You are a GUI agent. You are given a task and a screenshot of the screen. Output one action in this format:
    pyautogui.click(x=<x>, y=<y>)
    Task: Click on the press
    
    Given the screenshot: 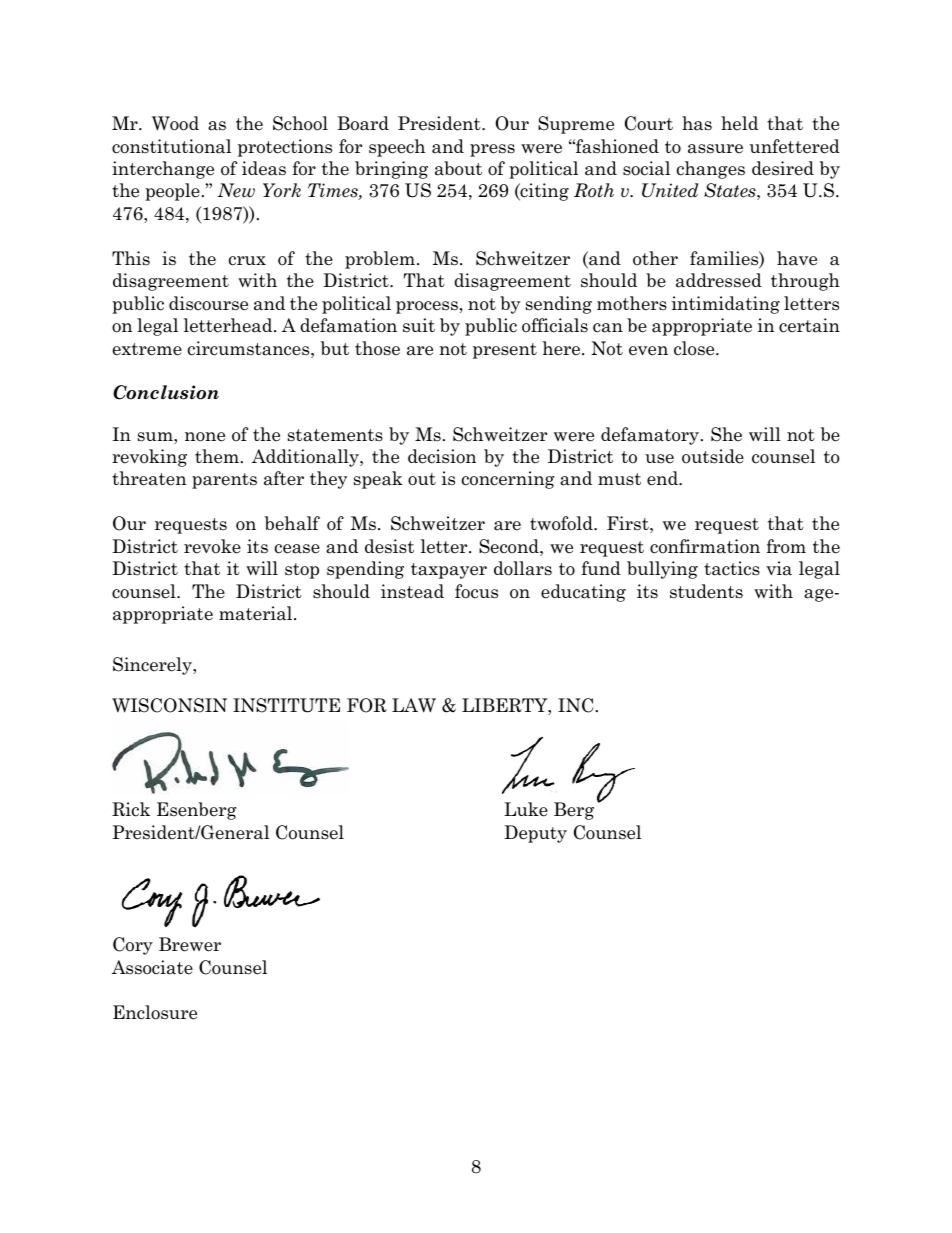 What is the action you would take?
    pyautogui.click(x=492, y=150)
